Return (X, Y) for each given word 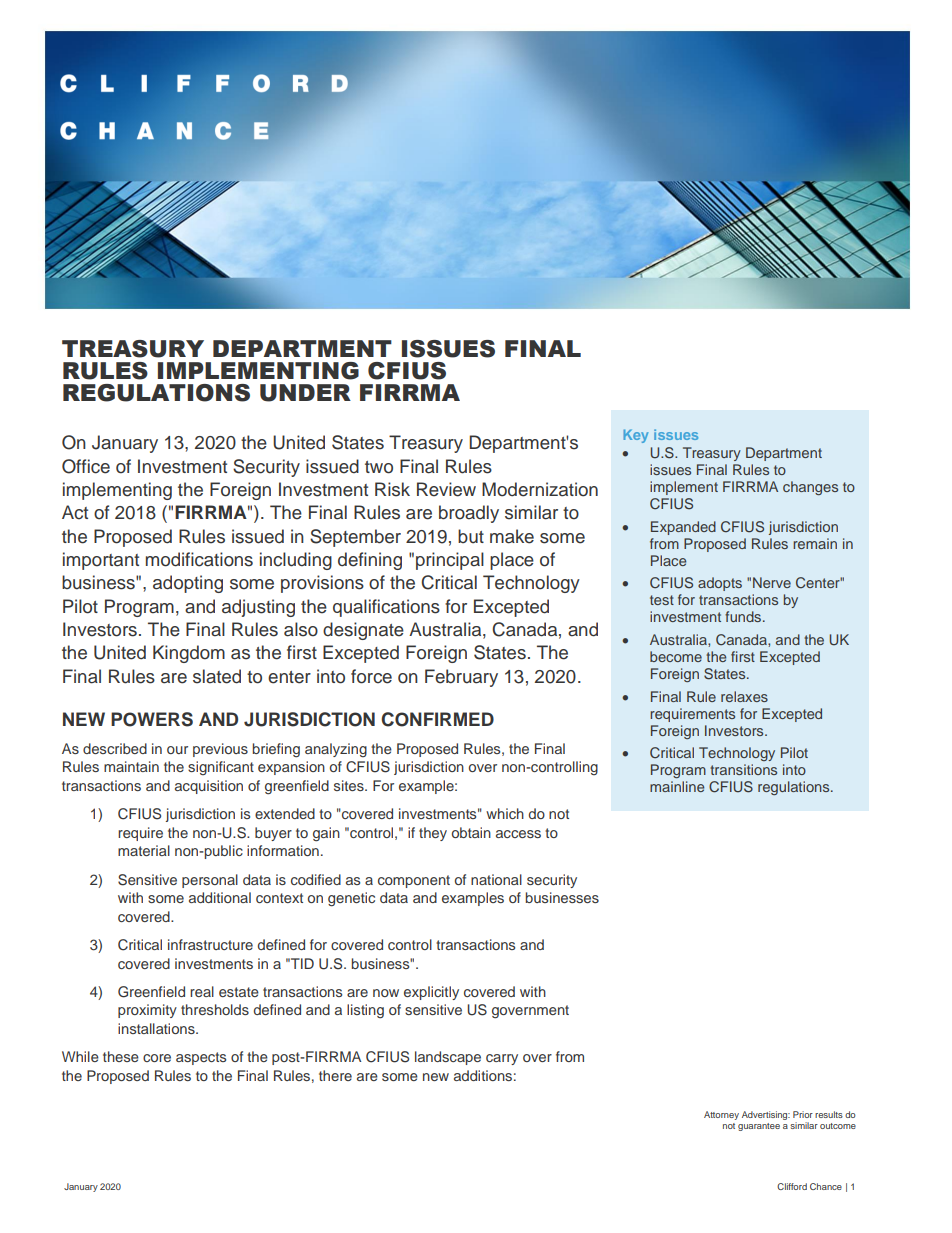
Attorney (721, 1115)
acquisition (209, 787)
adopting (188, 584)
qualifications (386, 608)
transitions (743, 769)
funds (744, 616)
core (157, 1058)
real (202, 991)
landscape (448, 1058)
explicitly (431, 993)
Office (86, 466)
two (379, 467)
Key (635, 436)
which (505, 813)
